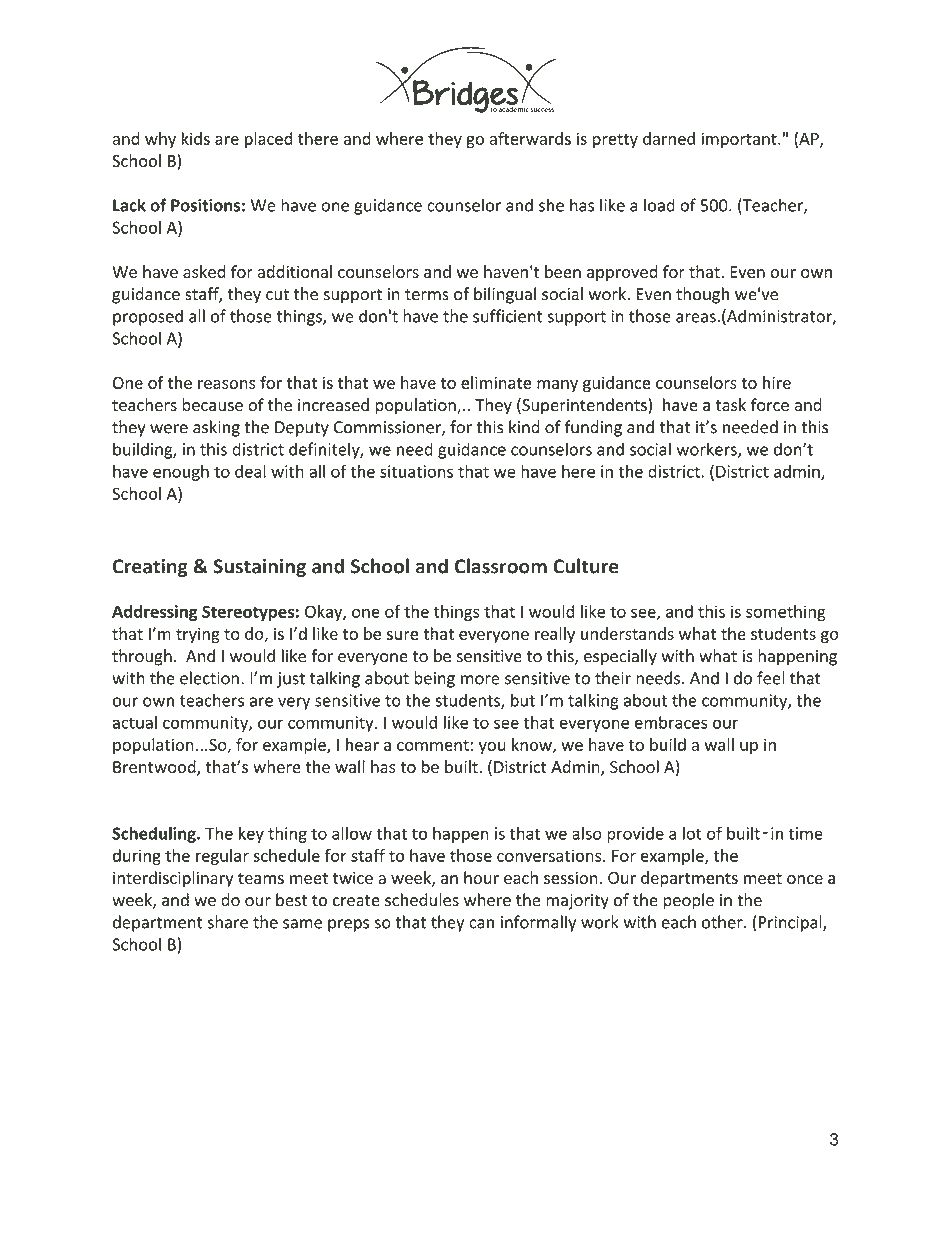 This screenshot has width=952, height=1233. Describe the element at coordinates (740, 140) in the screenshot. I see `important` at that location.
